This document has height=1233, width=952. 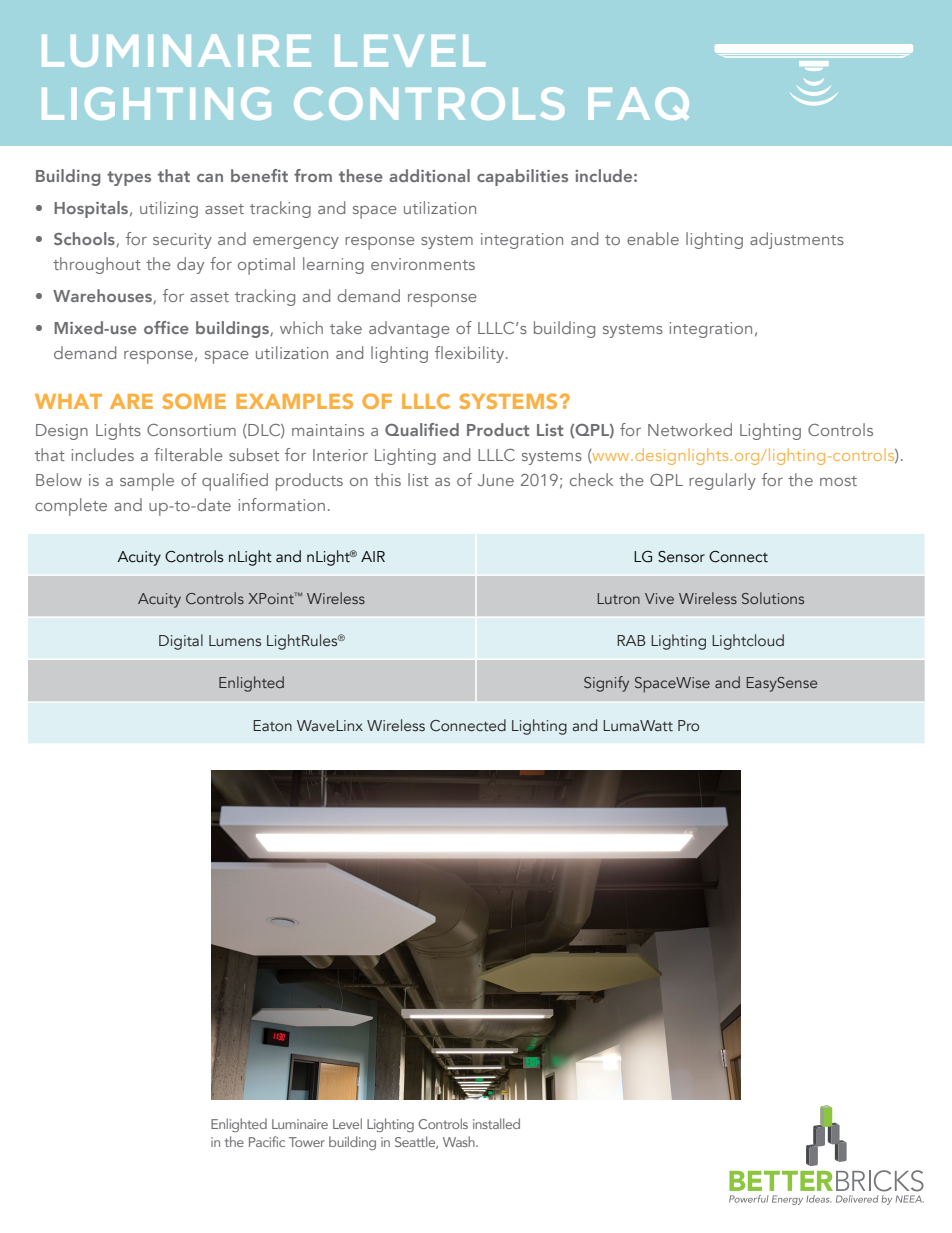 I want to click on Pacific, so click(x=267, y=1141).
